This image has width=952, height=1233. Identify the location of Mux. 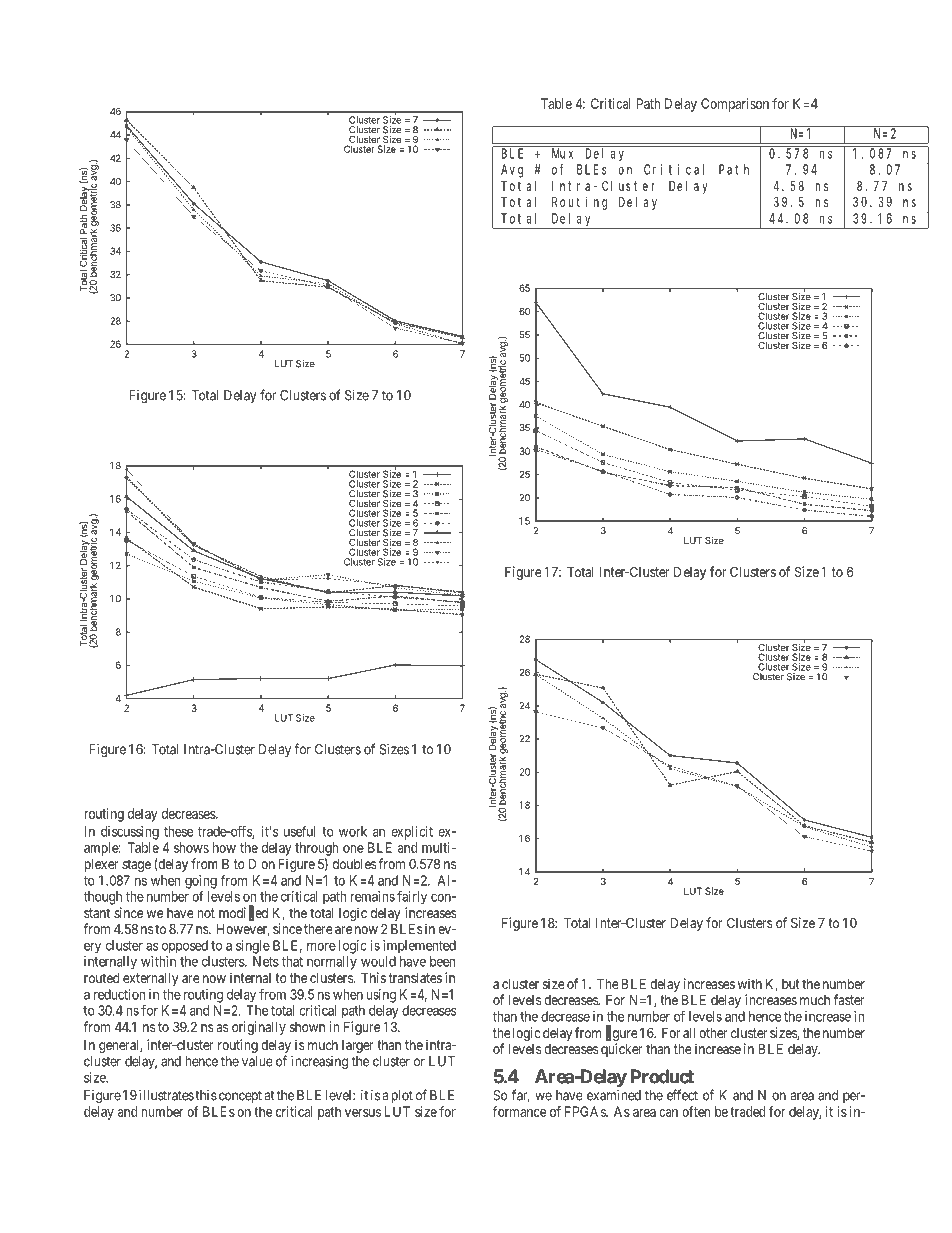
(562, 153).
